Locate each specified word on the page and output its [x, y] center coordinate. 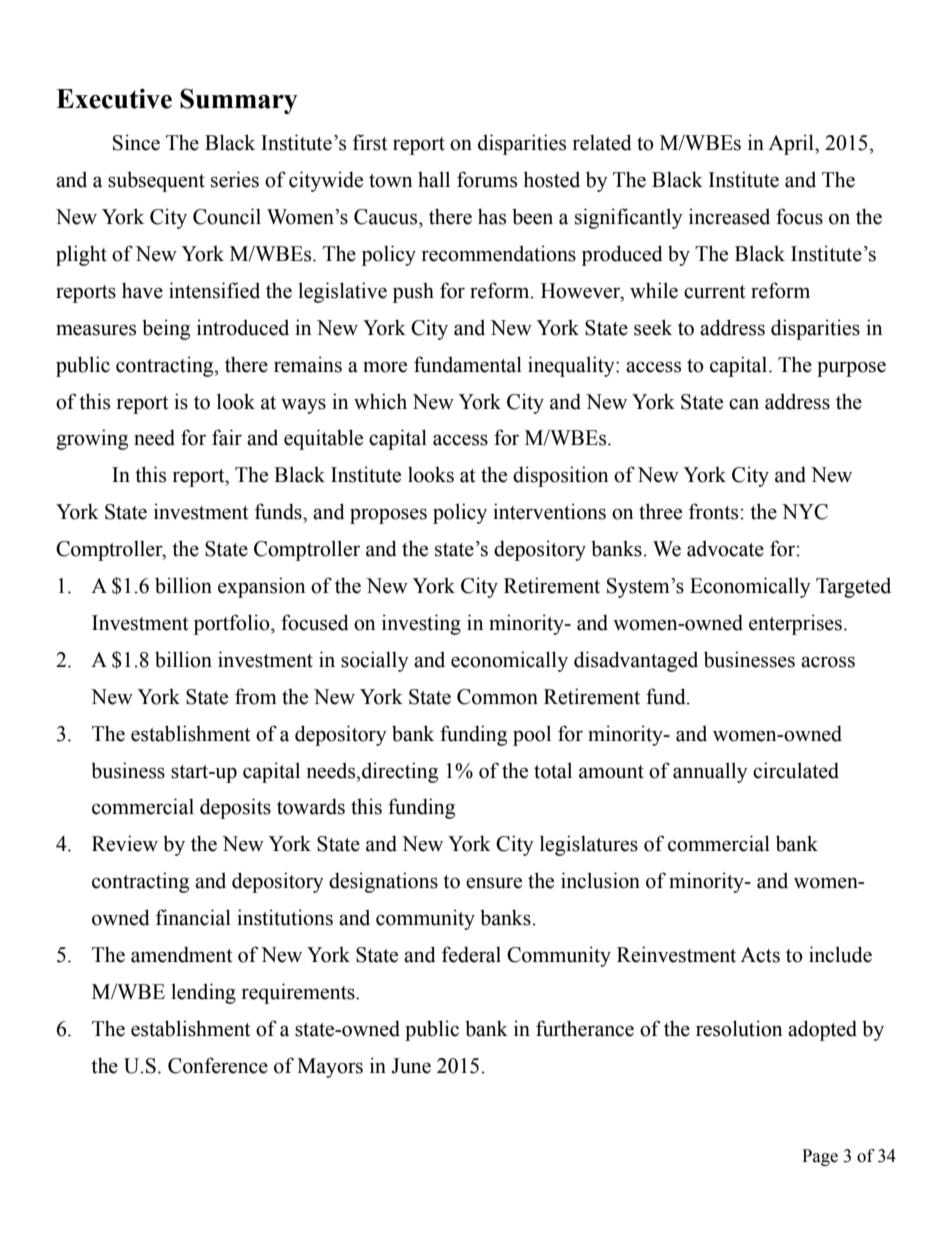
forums [487, 179]
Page [820, 1157]
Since [136, 142]
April [792, 144]
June [411, 1066]
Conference [218, 1065]
